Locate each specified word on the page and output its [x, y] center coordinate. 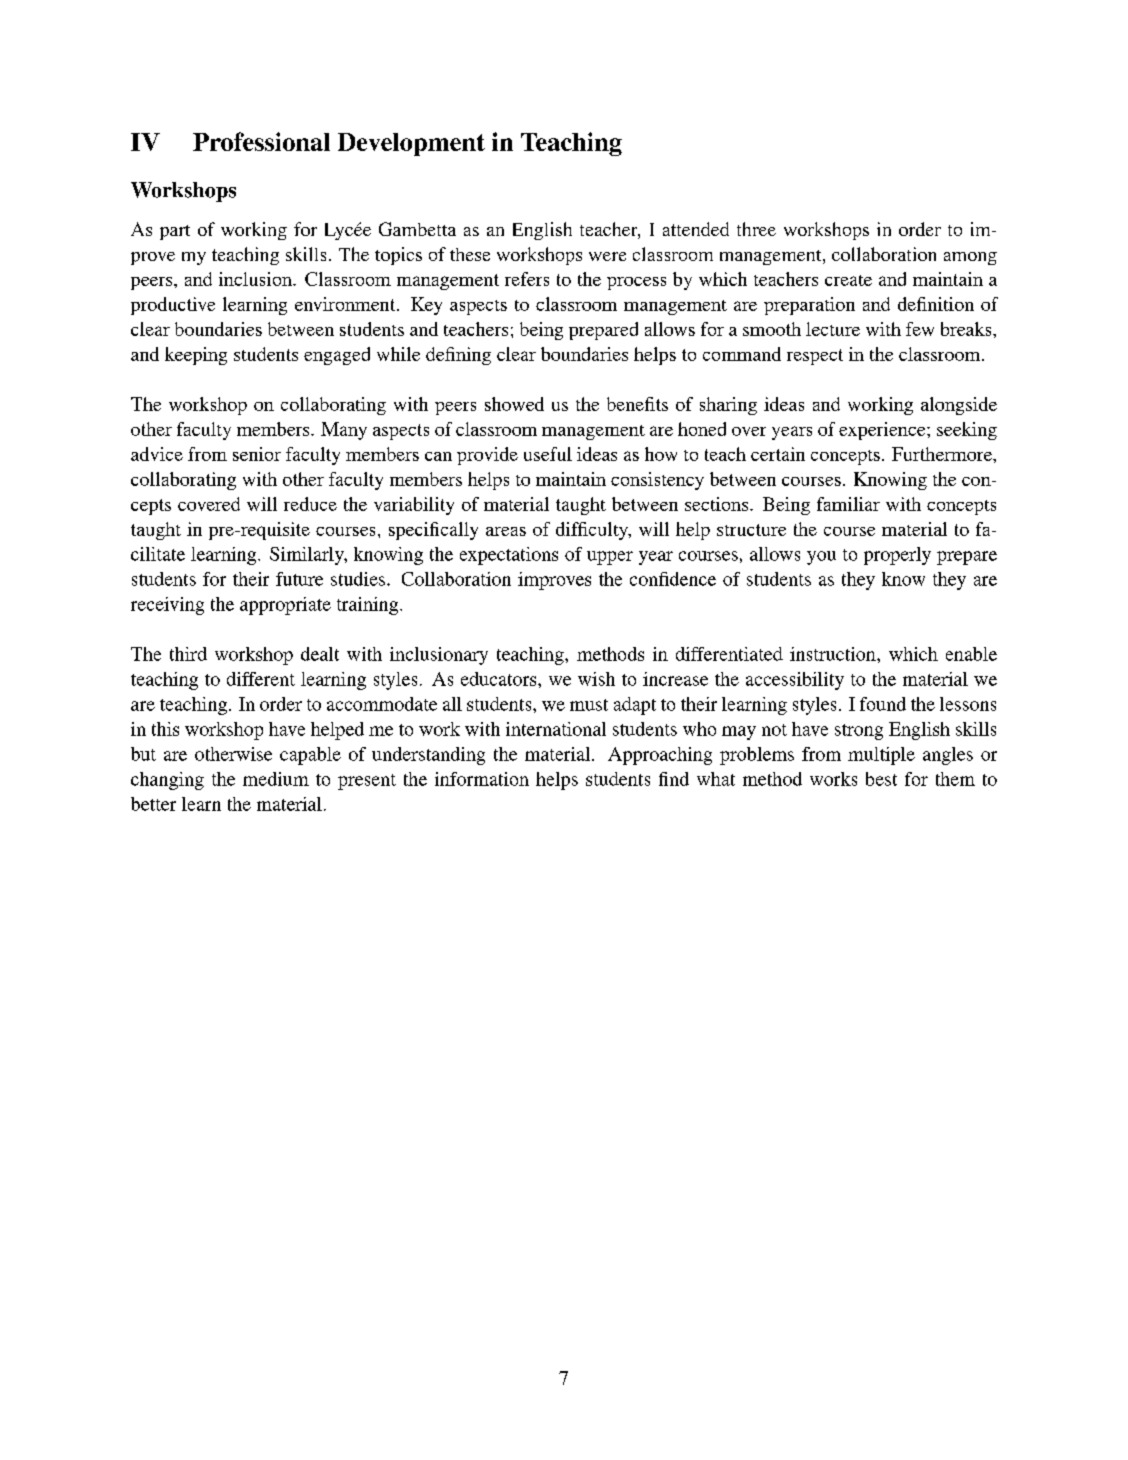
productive [173, 306]
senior [257, 454]
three [756, 229]
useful [548, 454]
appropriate [285, 606]
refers [527, 279]
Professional [261, 141]
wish [596, 679]
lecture [833, 329]
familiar [848, 504]
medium [276, 779]
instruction [834, 654]
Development [411, 144]
